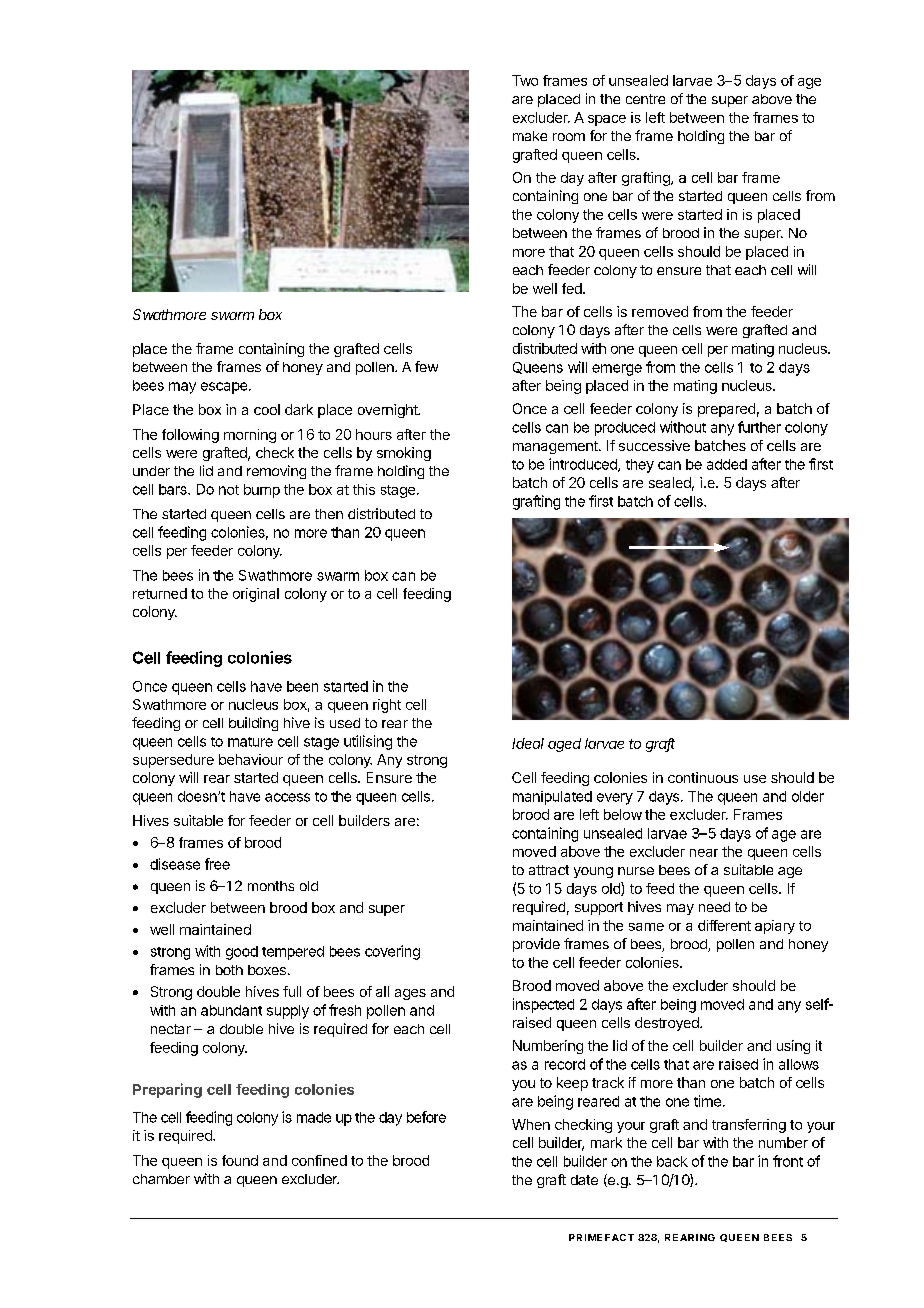 The height and width of the screenshot is (1308, 924). What do you see at coordinates (530, 136) in the screenshot?
I see `make` at bounding box center [530, 136].
